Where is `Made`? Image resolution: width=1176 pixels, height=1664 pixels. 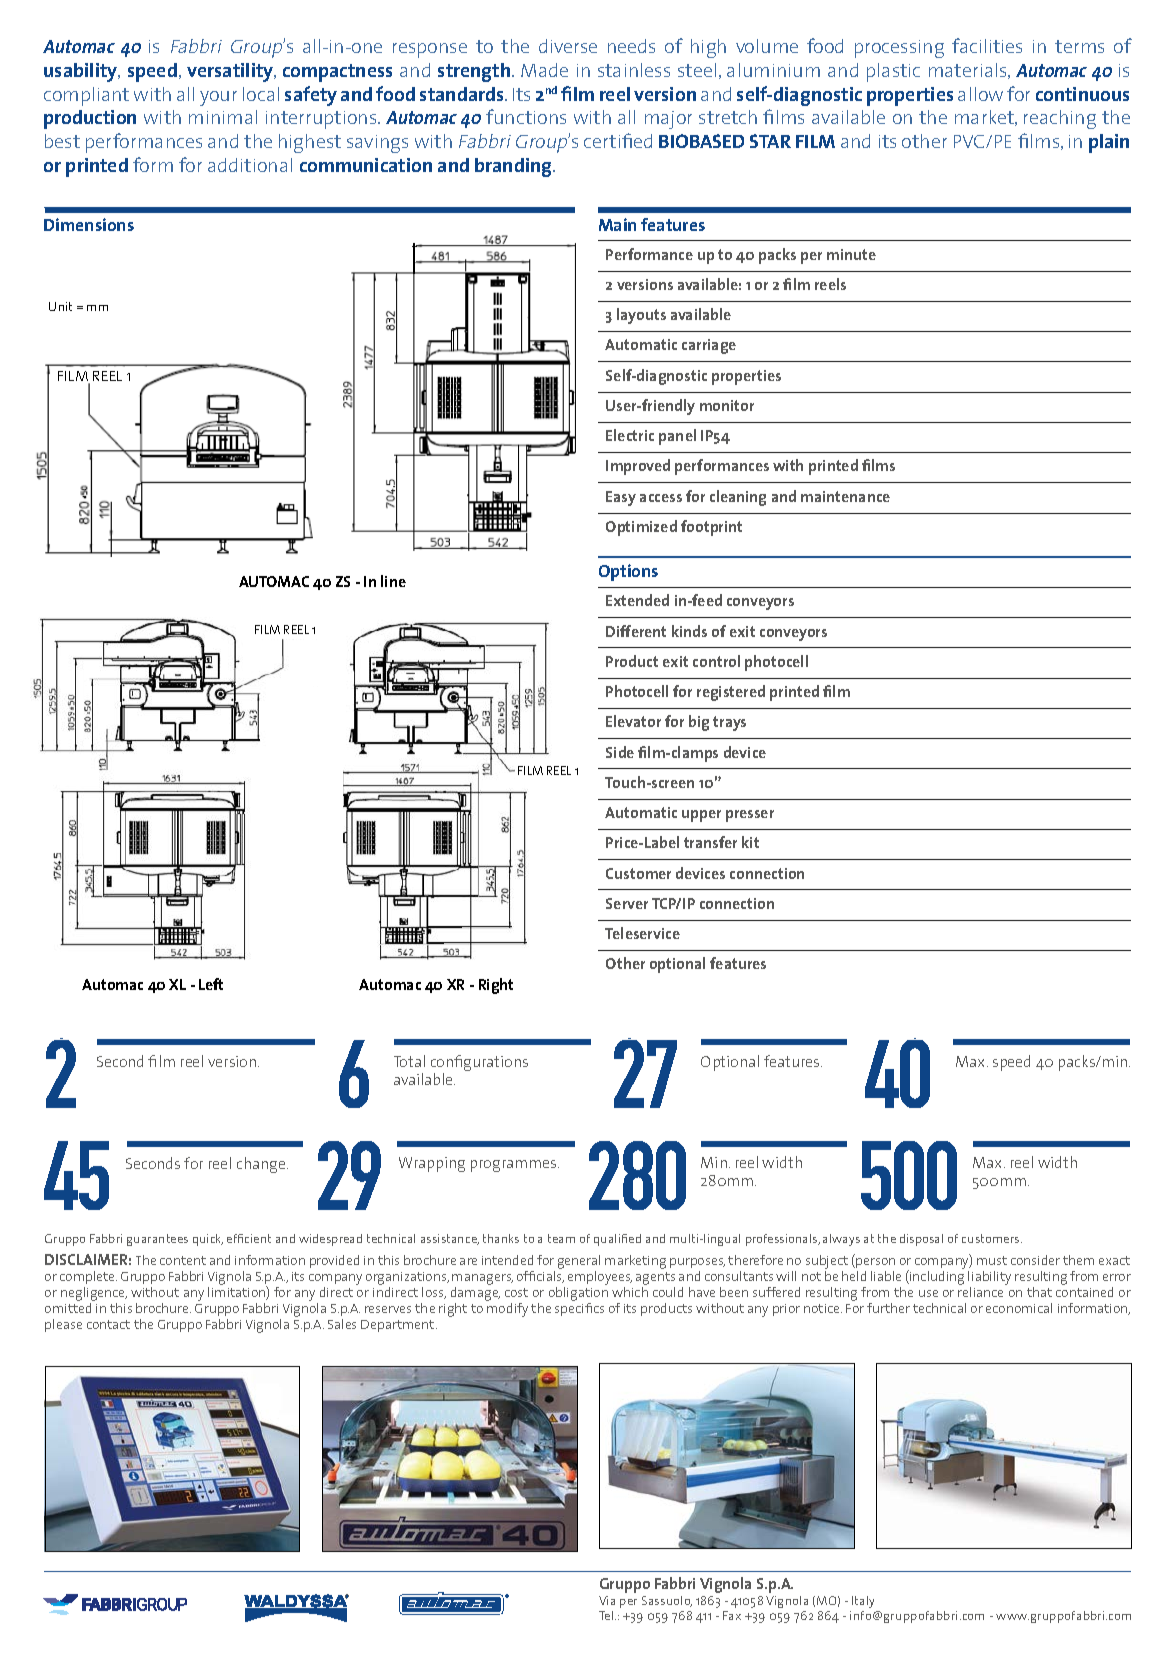
Made is located at coordinates (544, 70).
